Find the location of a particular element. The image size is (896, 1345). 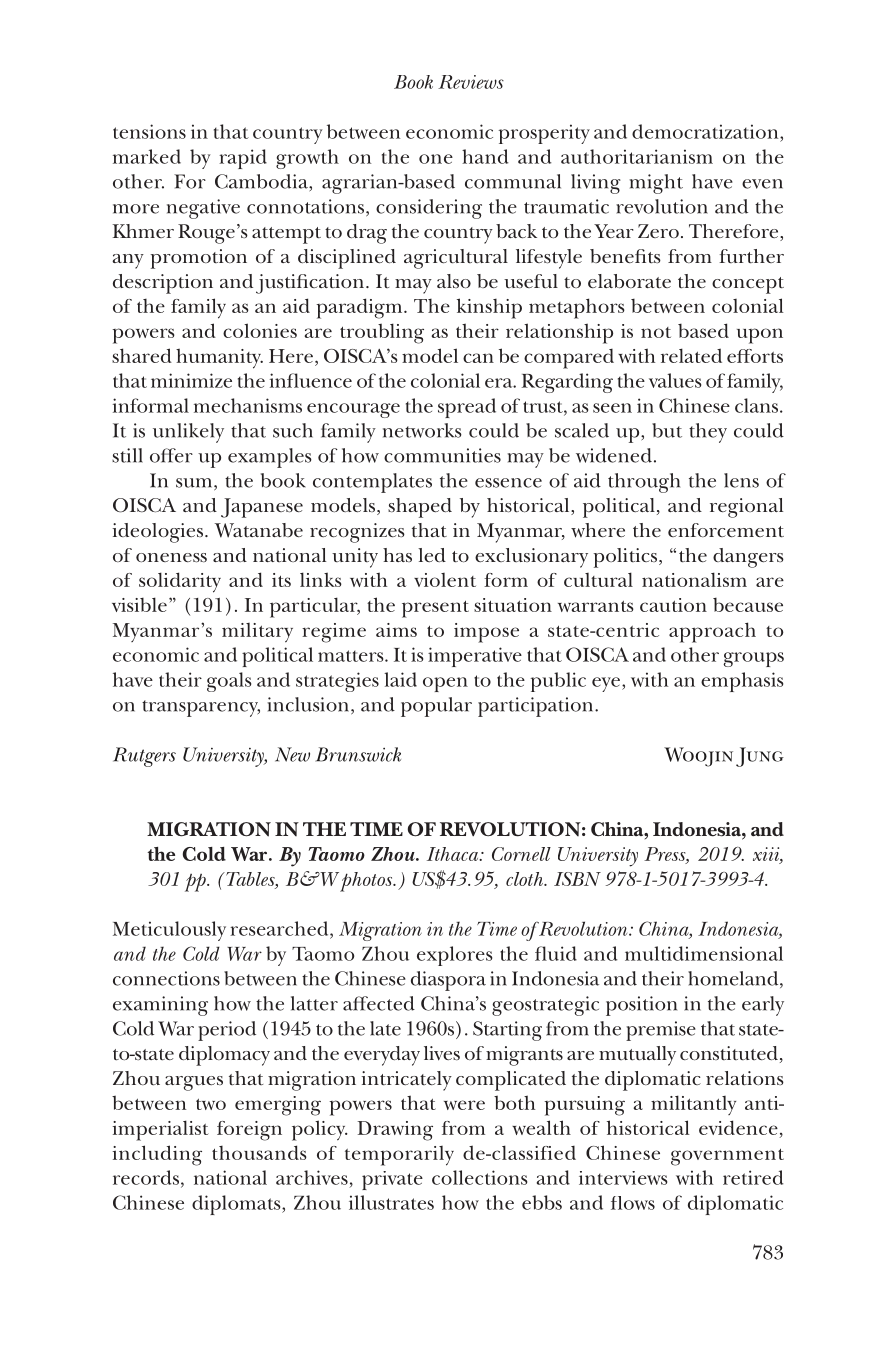

Ithaca is located at coordinates (454, 854).
